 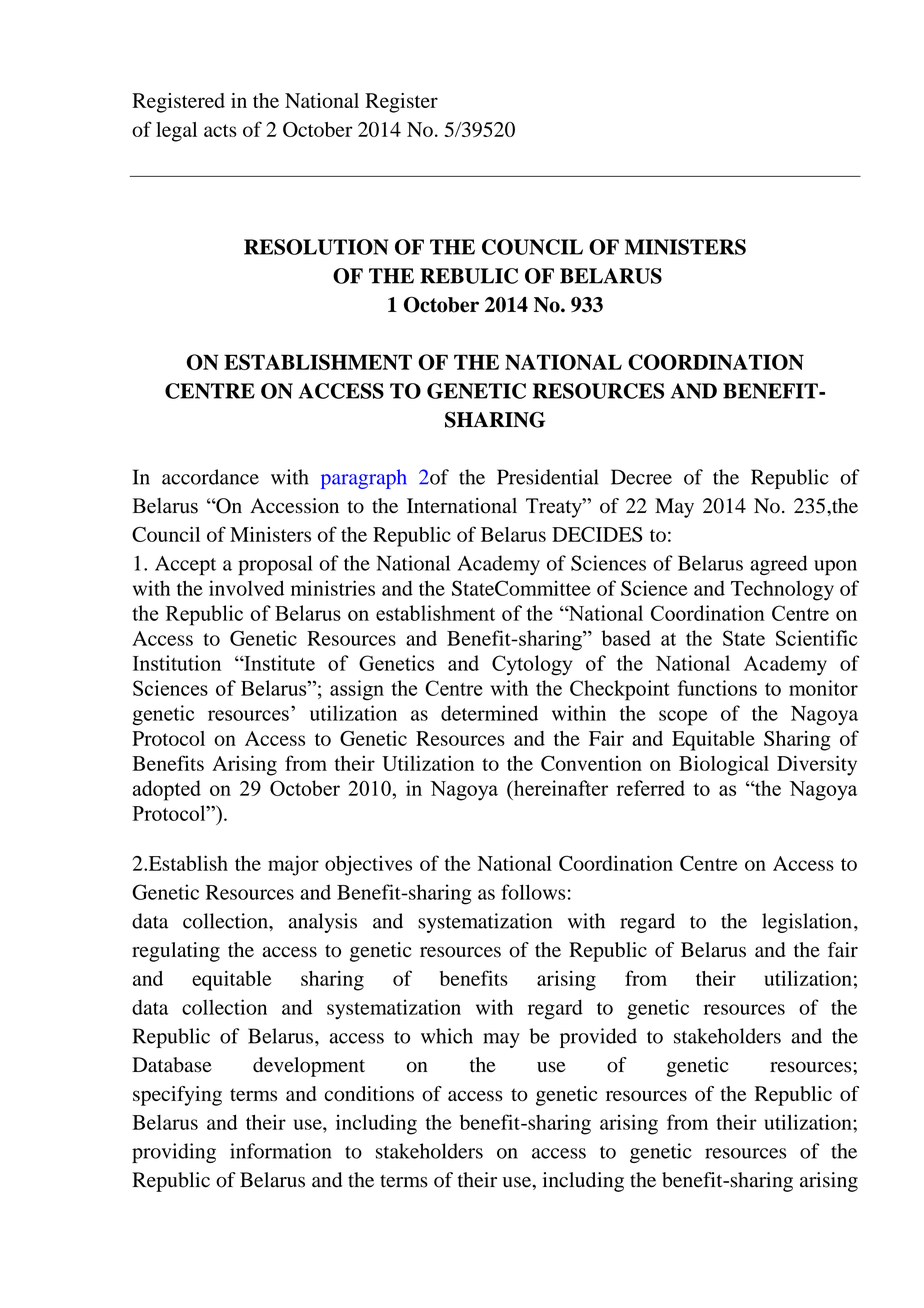 What do you see at coordinates (220, 130) in the page?
I see `acts` at bounding box center [220, 130].
